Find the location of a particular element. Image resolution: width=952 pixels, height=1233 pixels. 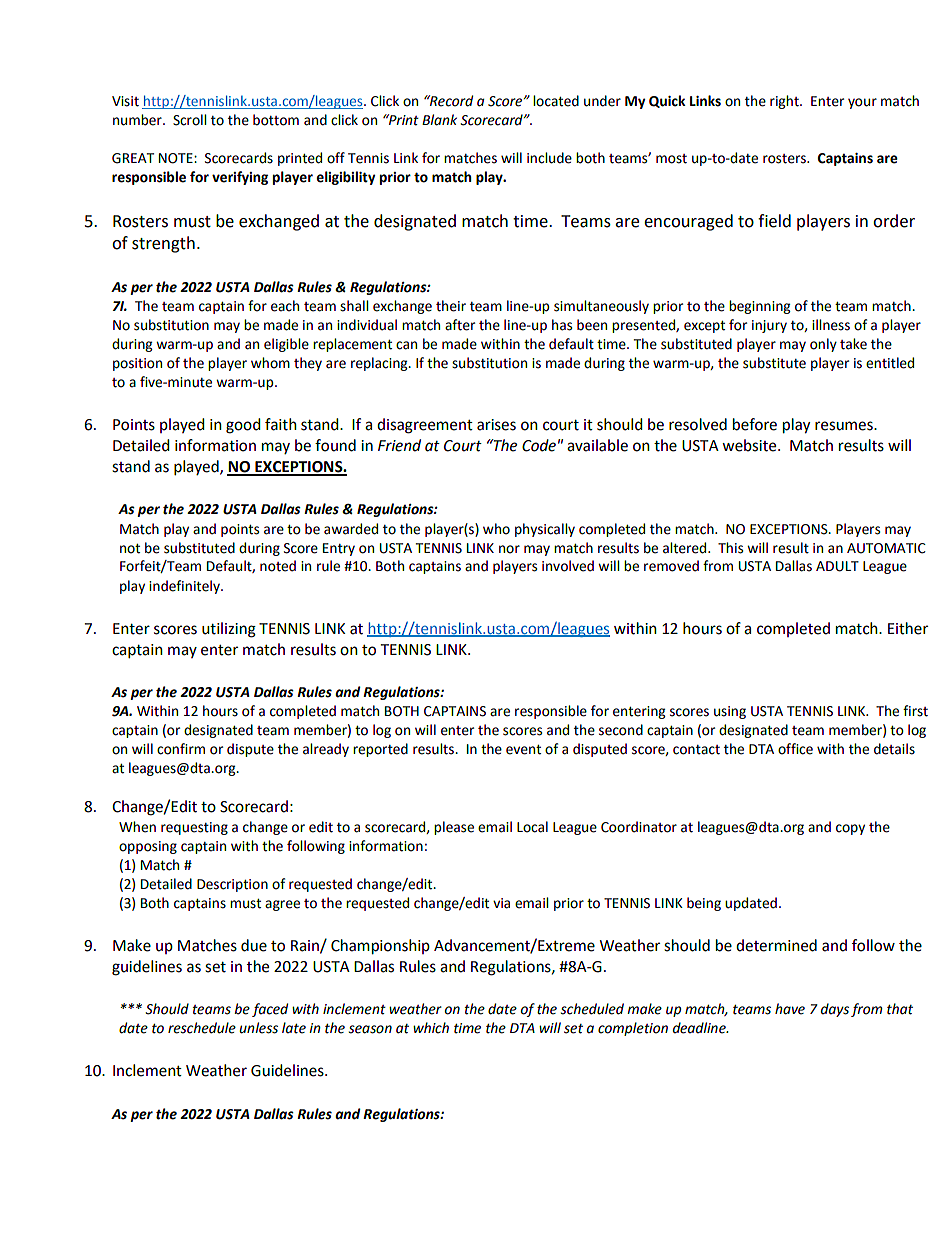

Scroll is located at coordinates (189, 120).
